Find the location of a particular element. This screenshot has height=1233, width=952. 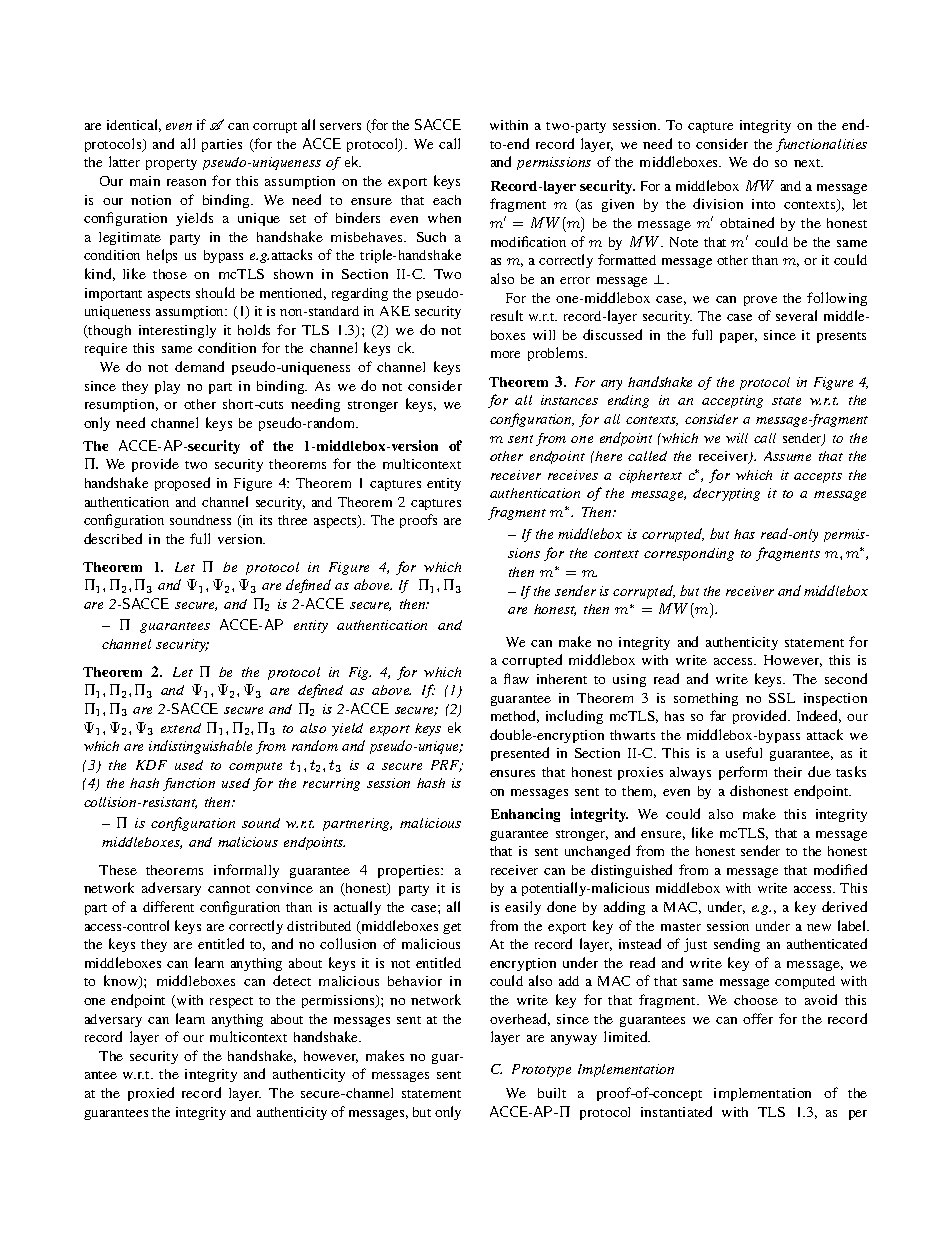

play is located at coordinates (167, 387).
